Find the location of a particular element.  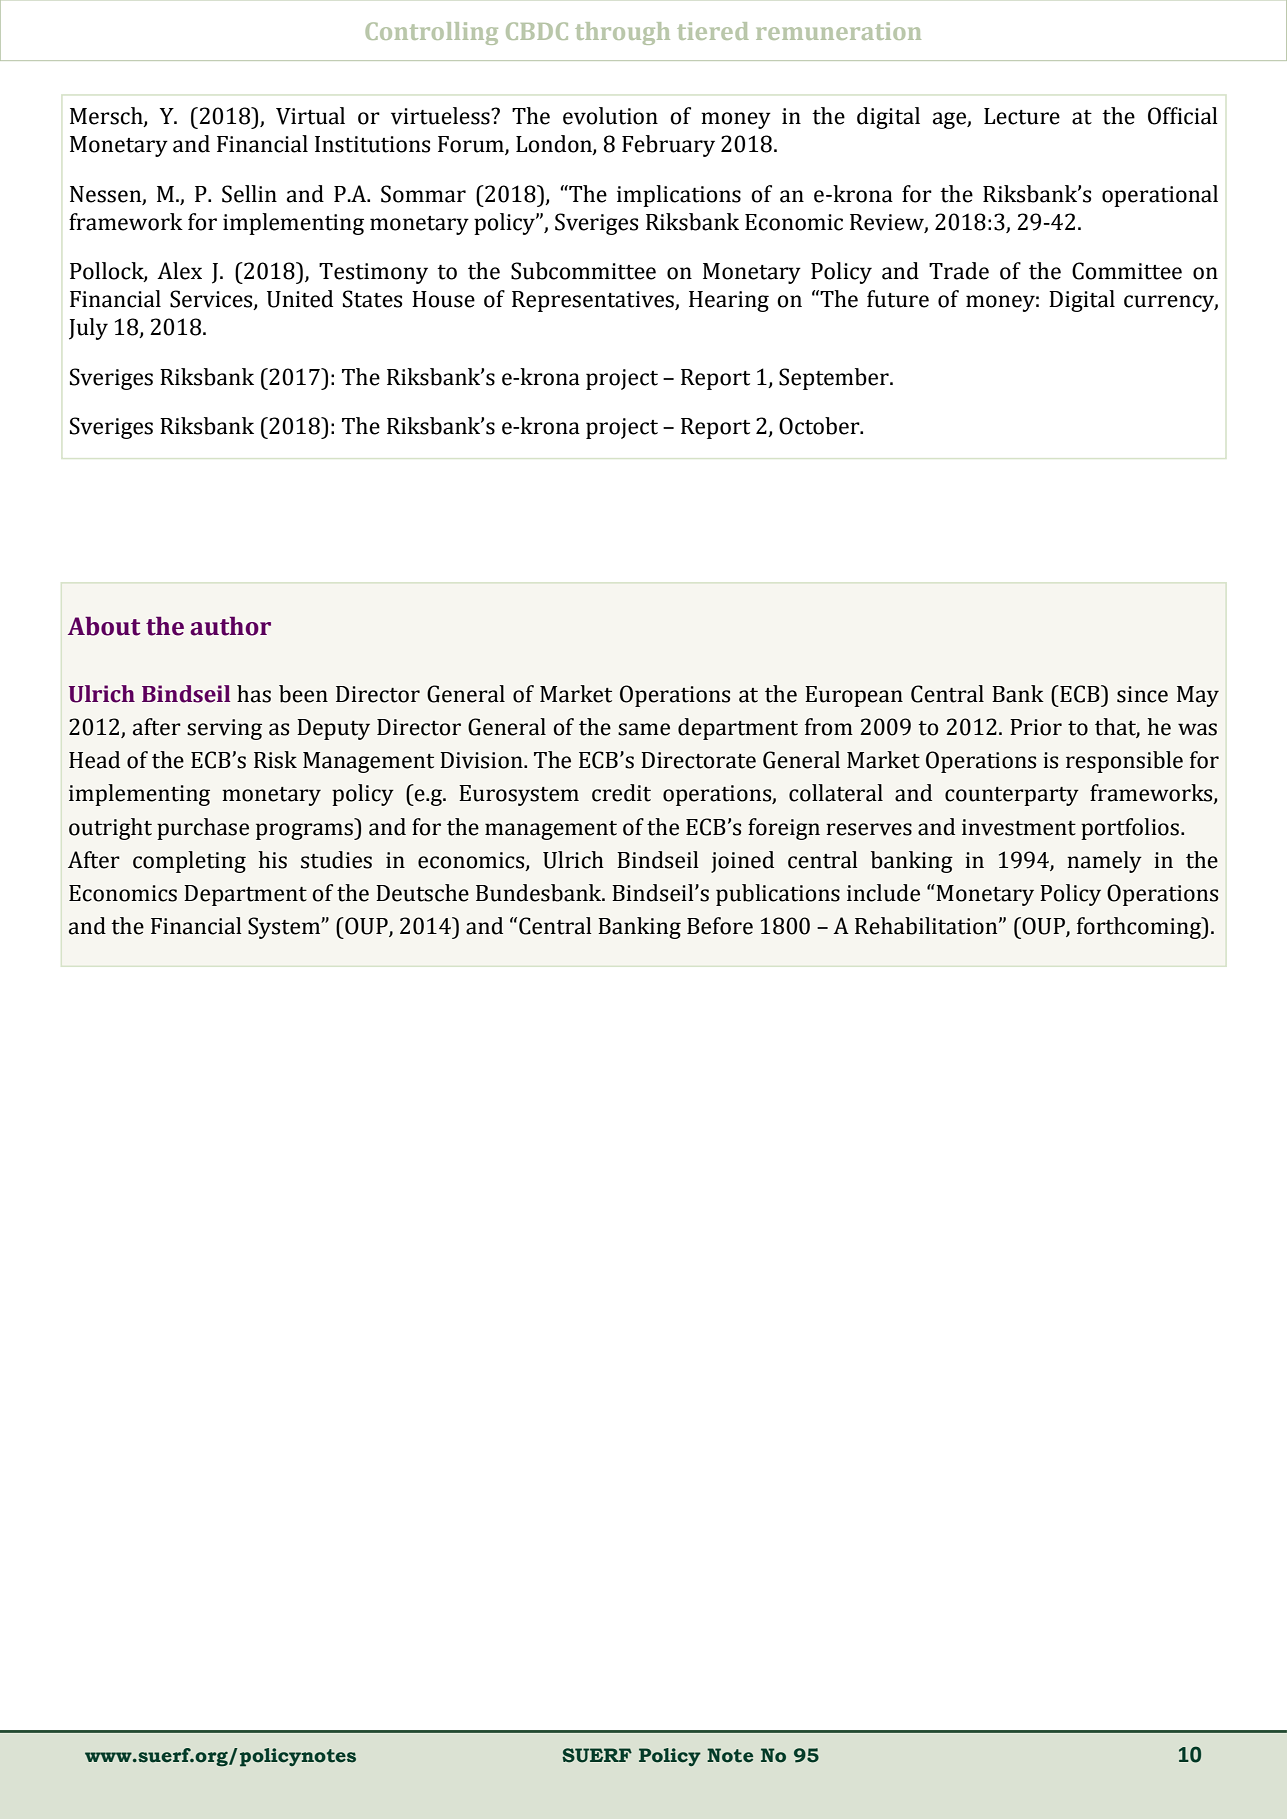

October is located at coordinates (820, 426).
